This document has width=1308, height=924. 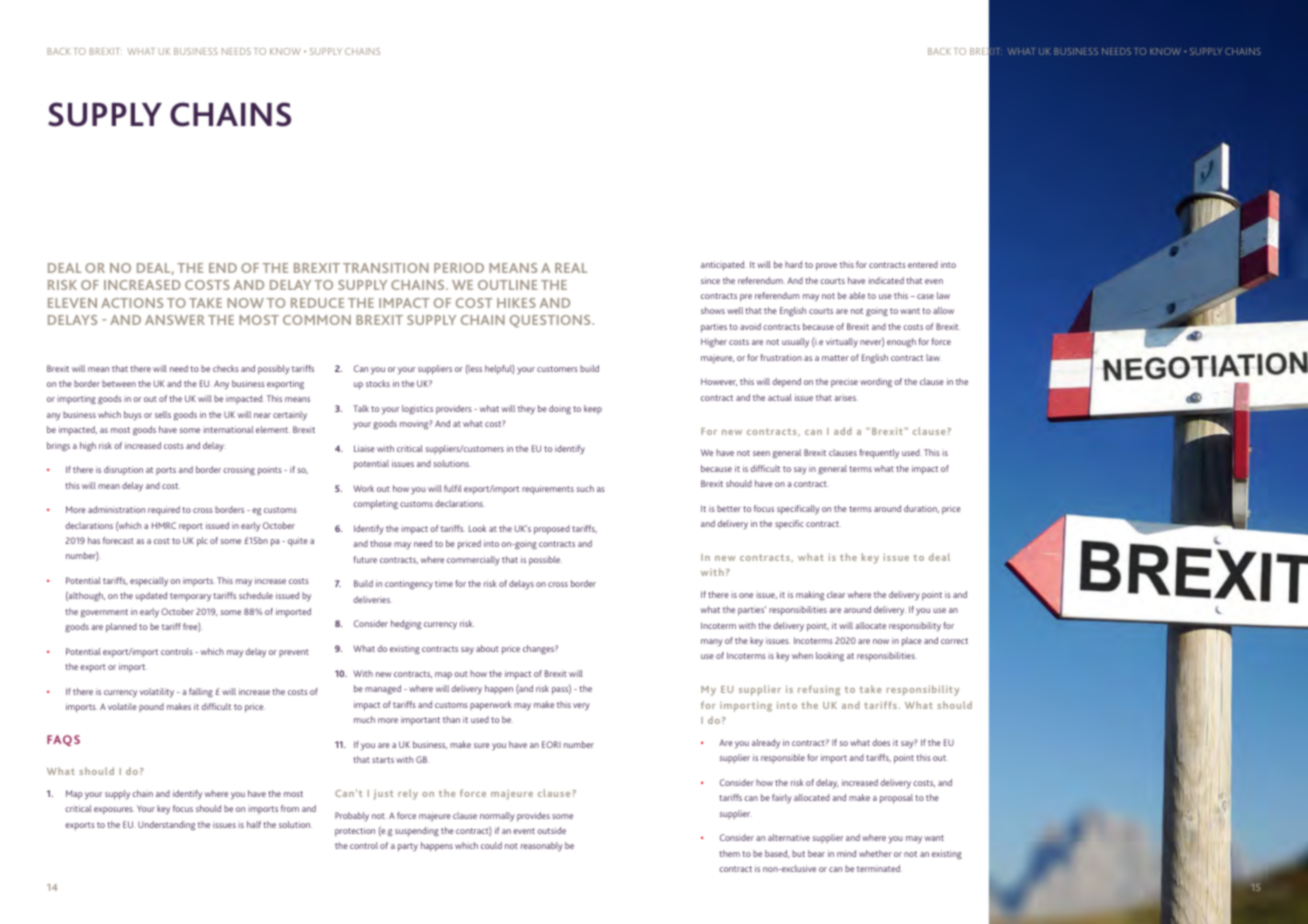 I want to click on than, so click(x=451, y=719).
